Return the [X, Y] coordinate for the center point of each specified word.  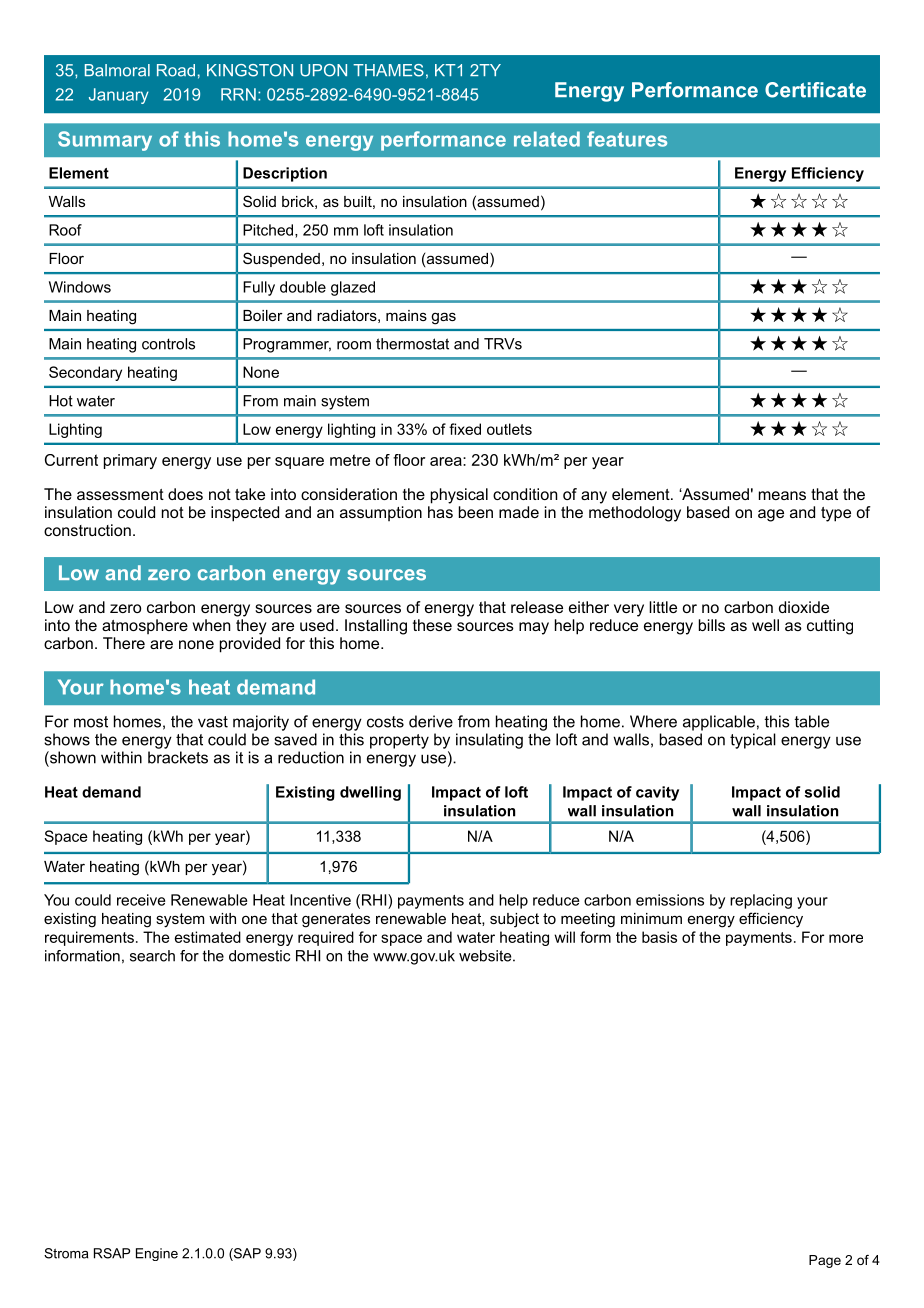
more [846, 938]
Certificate [815, 90]
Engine [157, 1254]
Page [825, 1261]
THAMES [388, 70]
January [119, 96]
